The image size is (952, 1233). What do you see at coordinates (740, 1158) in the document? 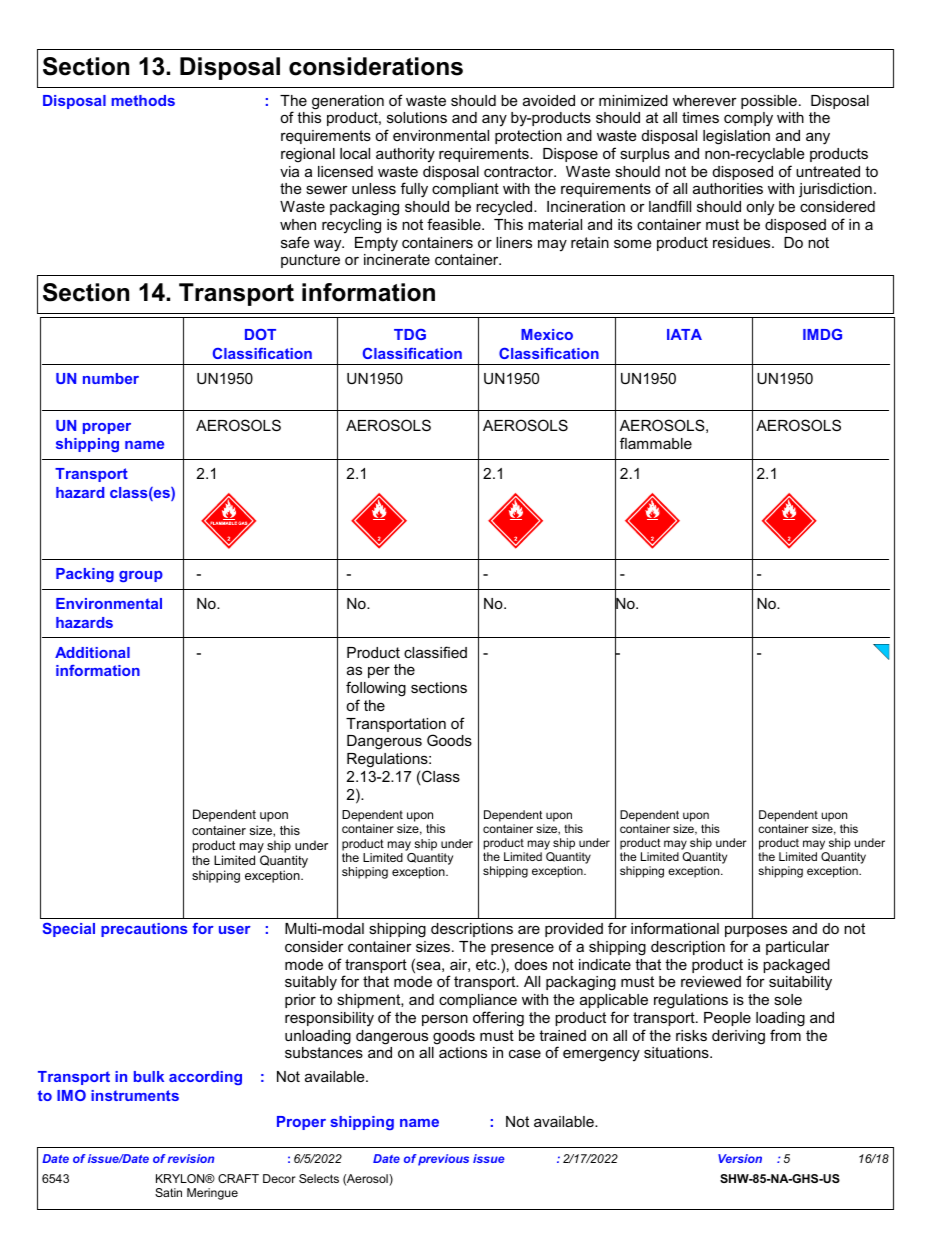
I see `Version` at bounding box center [740, 1158].
